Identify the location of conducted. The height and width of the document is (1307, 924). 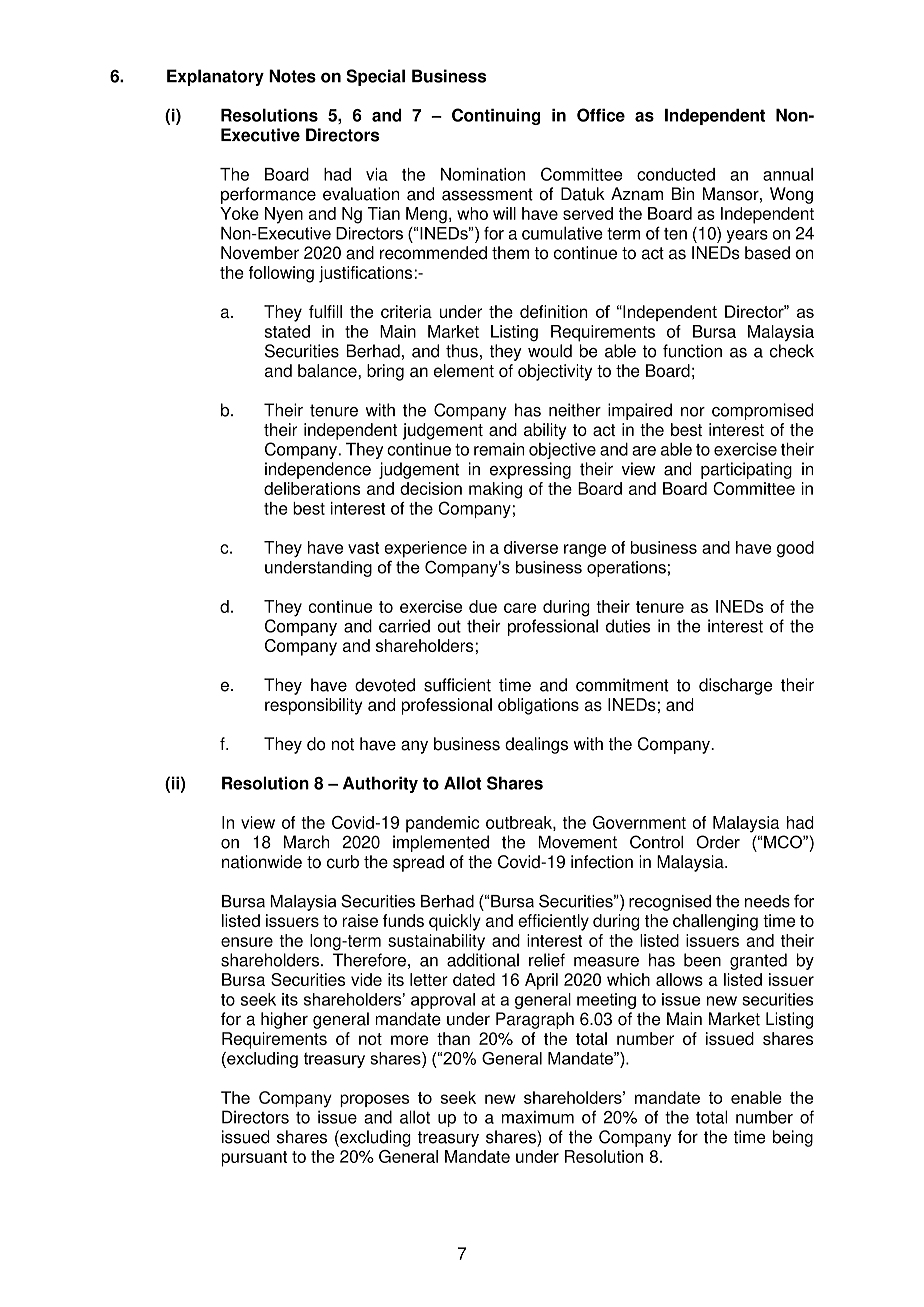
(676, 174).
